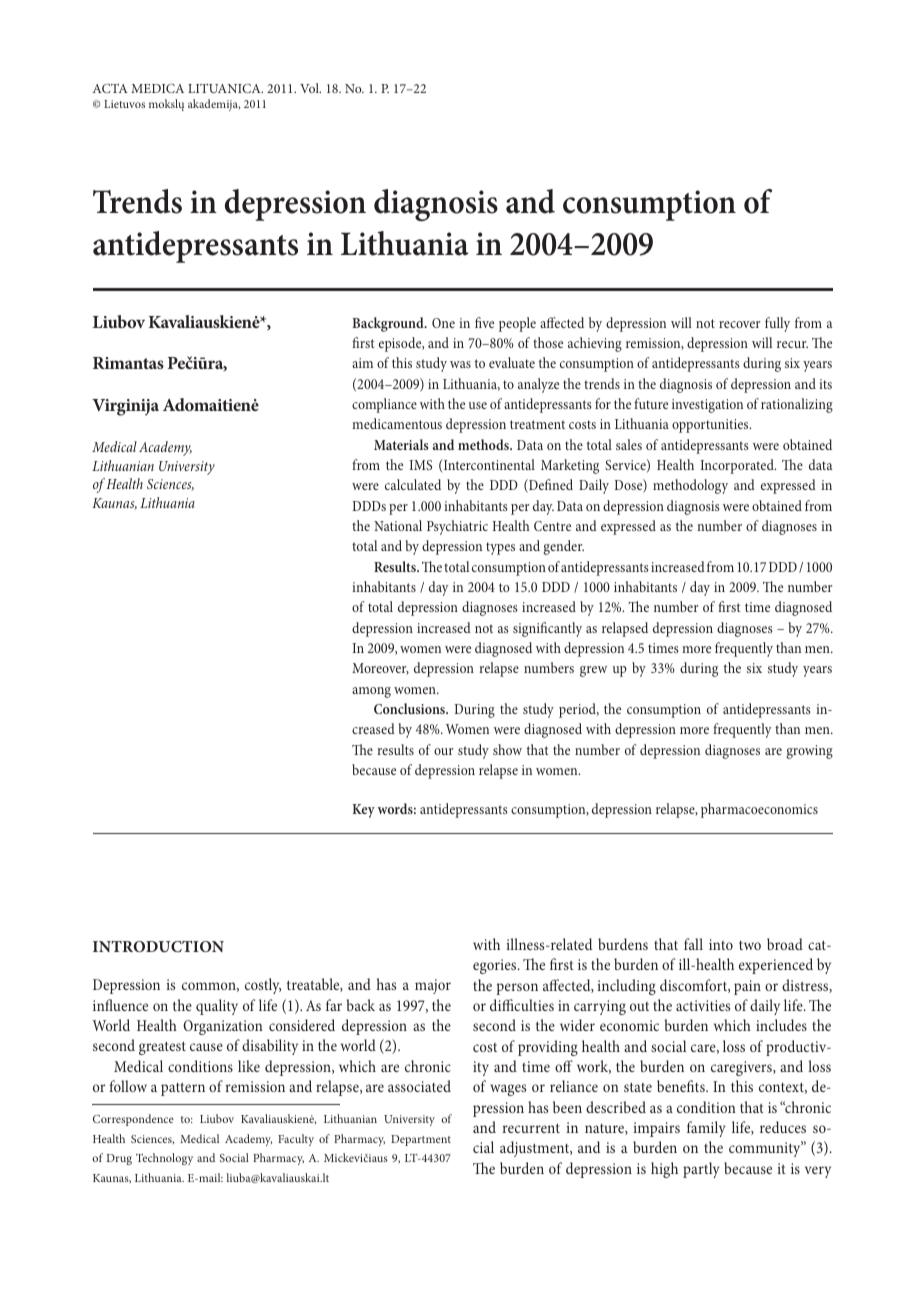 This screenshot has width=924, height=1294. Describe the element at coordinates (110, 88) in the screenshot. I see `ACTA` at that location.
